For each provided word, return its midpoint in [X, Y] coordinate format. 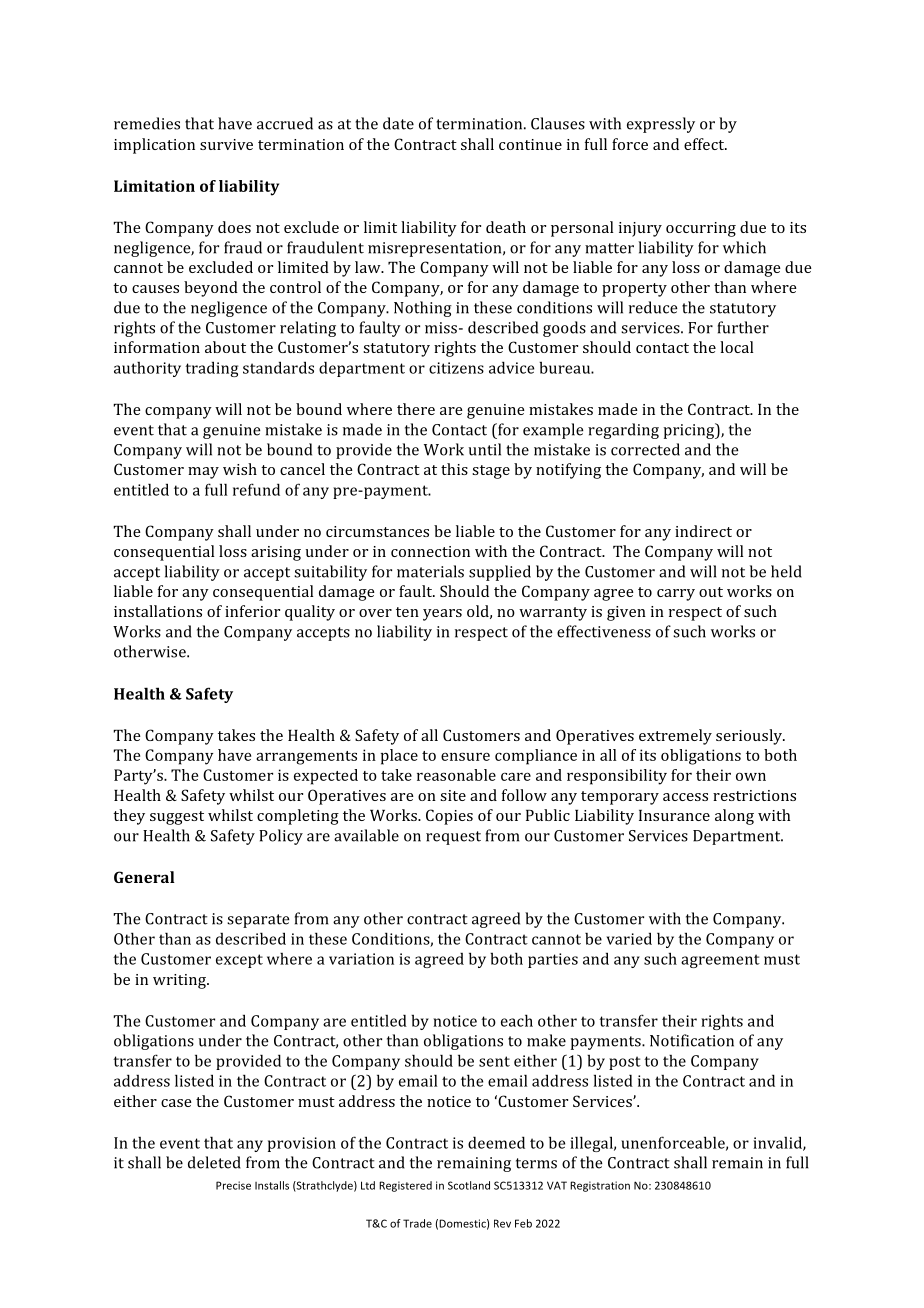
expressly [661, 125]
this [454, 469]
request [453, 838]
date [398, 123]
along [734, 817]
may [203, 473]
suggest [177, 818]
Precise [233, 1185]
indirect [703, 531]
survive [226, 144]
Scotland [469, 1185]
